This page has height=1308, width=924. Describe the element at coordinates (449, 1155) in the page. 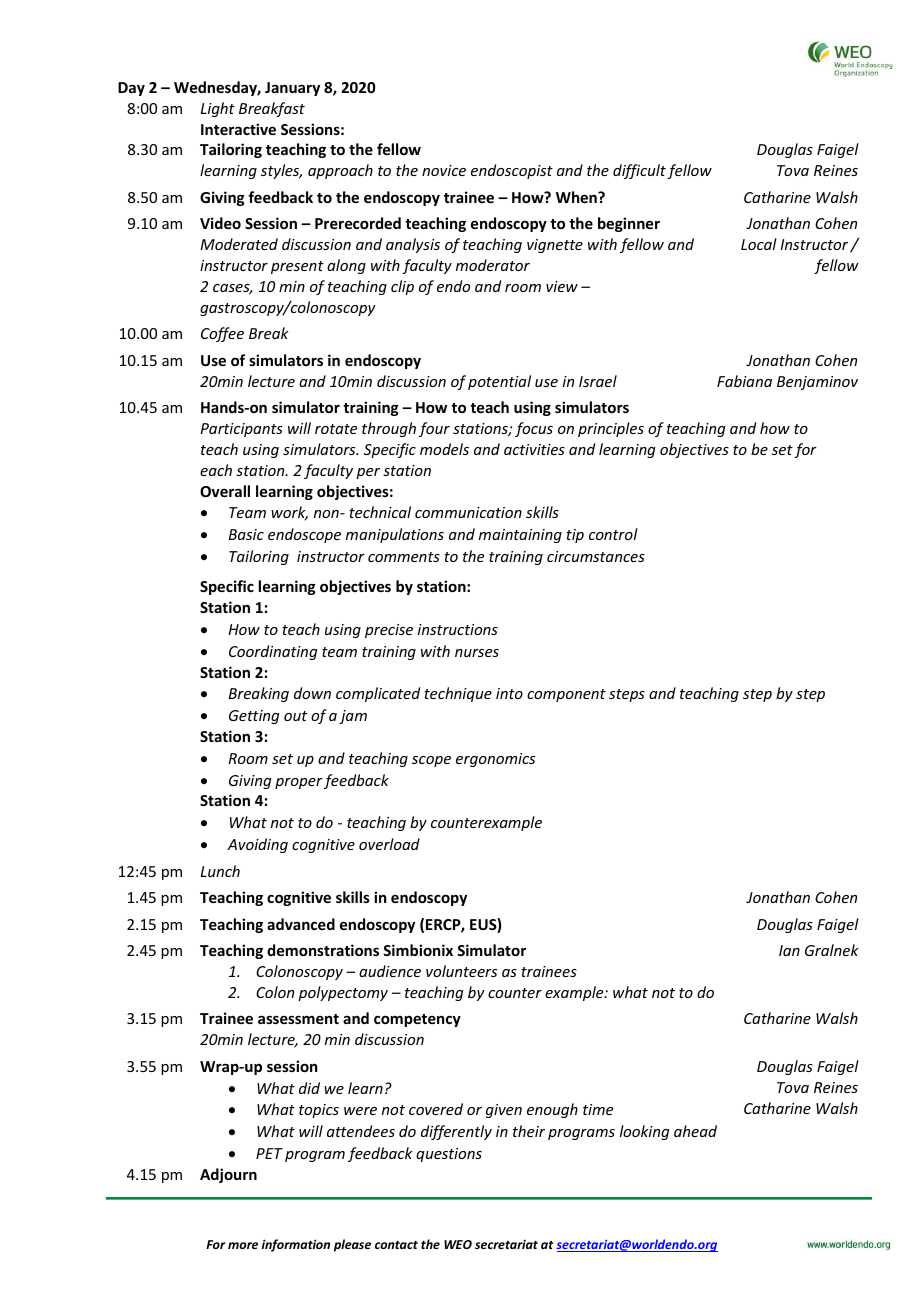

I see `questions` at that location.
